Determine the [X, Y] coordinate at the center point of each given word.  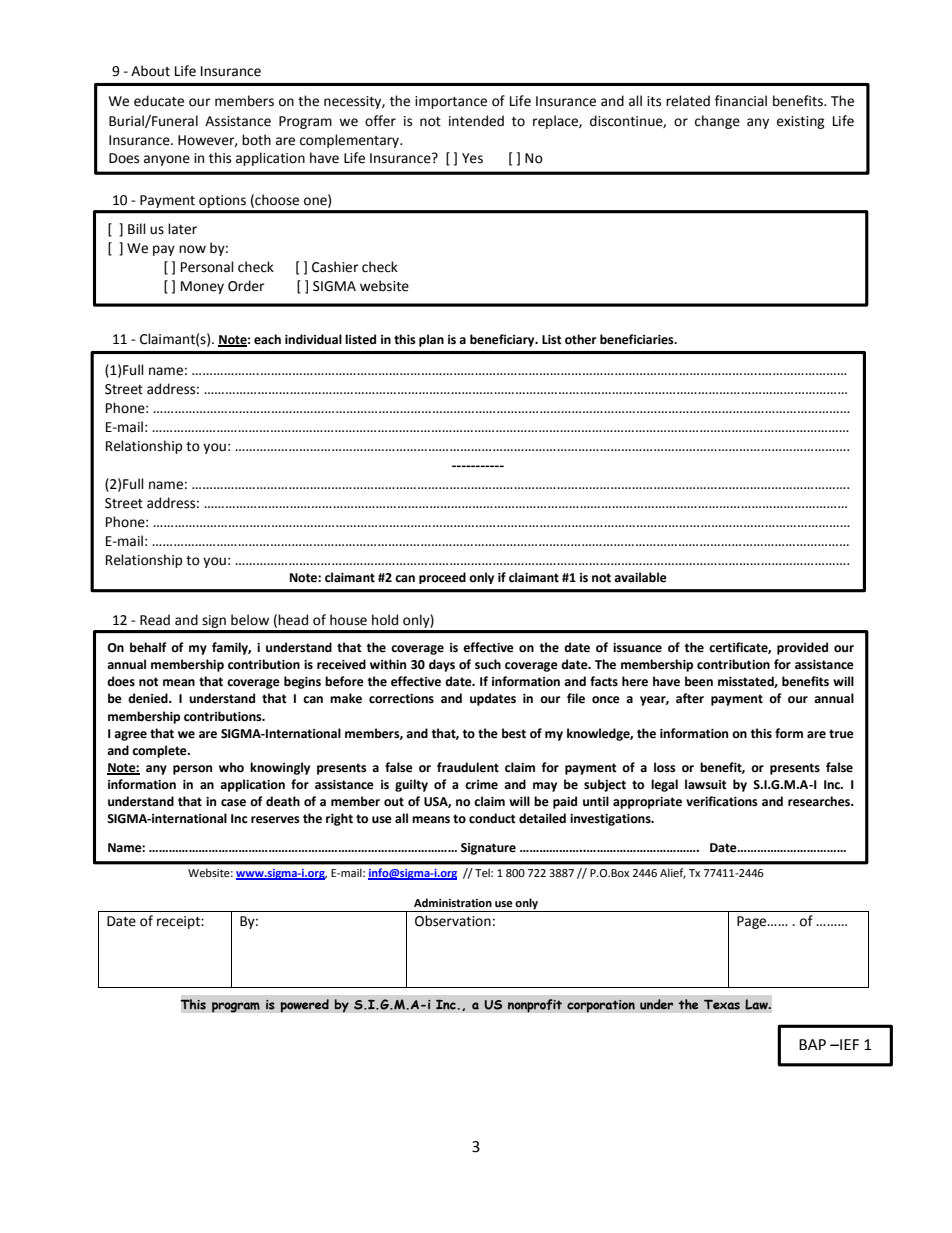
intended [476, 121]
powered [304, 1006]
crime [481, 785]
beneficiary [503, 340]
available [640, 577]
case [233, 803]
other [580, 339]
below [250, 620]
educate [159, 101]
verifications [722, 801]
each [267, 339]
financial [741, 101]
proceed [442, 578]
